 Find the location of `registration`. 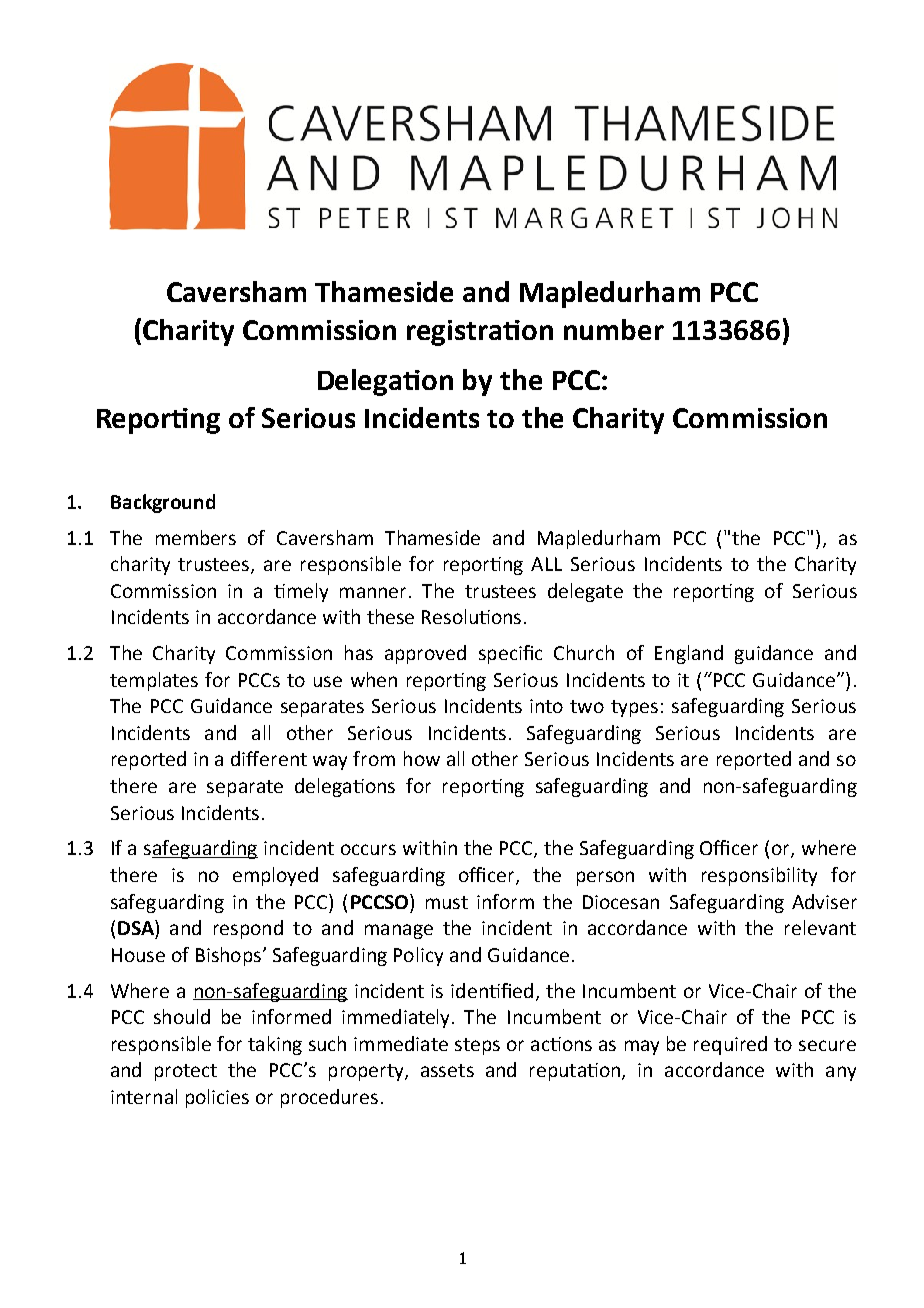

registration is located at coordinates (480, 333).
